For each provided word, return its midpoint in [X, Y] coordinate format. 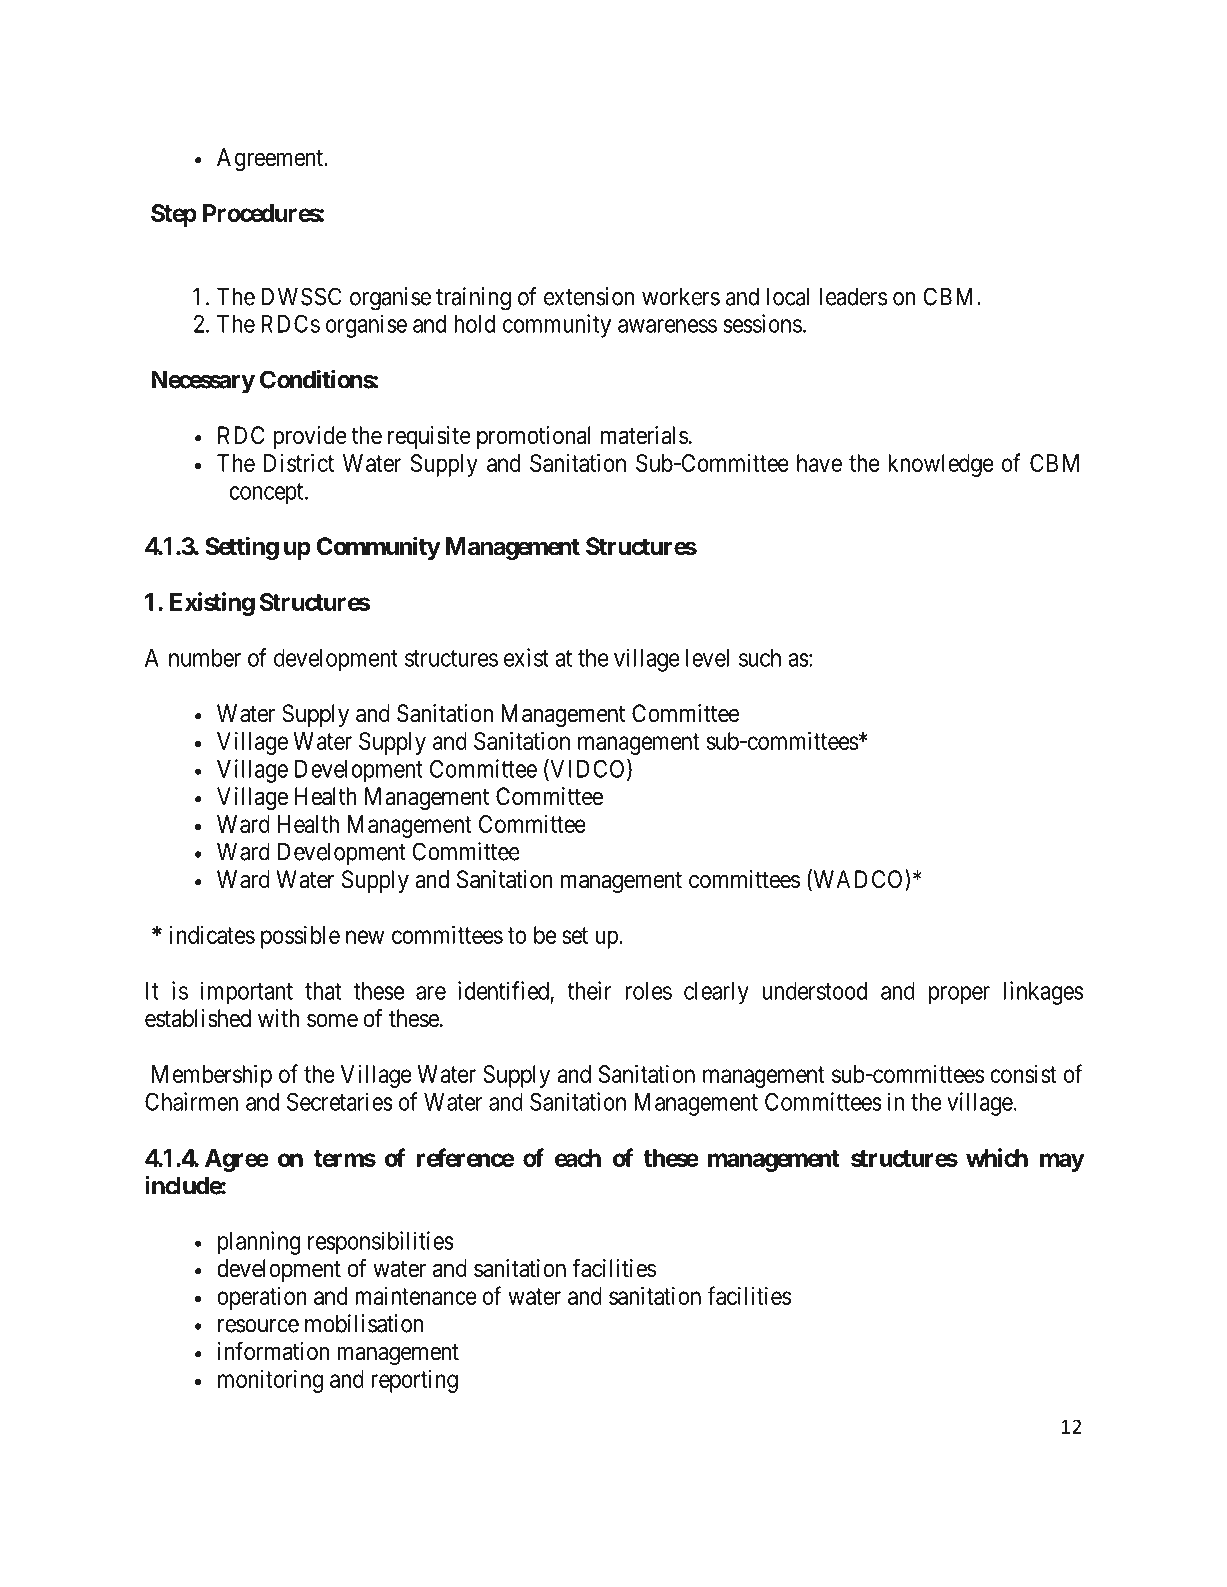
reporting [414, 1381]
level [707, 658]
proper [959, 995]
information [273, 1351]
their [589, 990]
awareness [667, 326]
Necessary [203, 382]
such [760, 658]
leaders [853, 296]
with [278, 1018]
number [205, 658]
